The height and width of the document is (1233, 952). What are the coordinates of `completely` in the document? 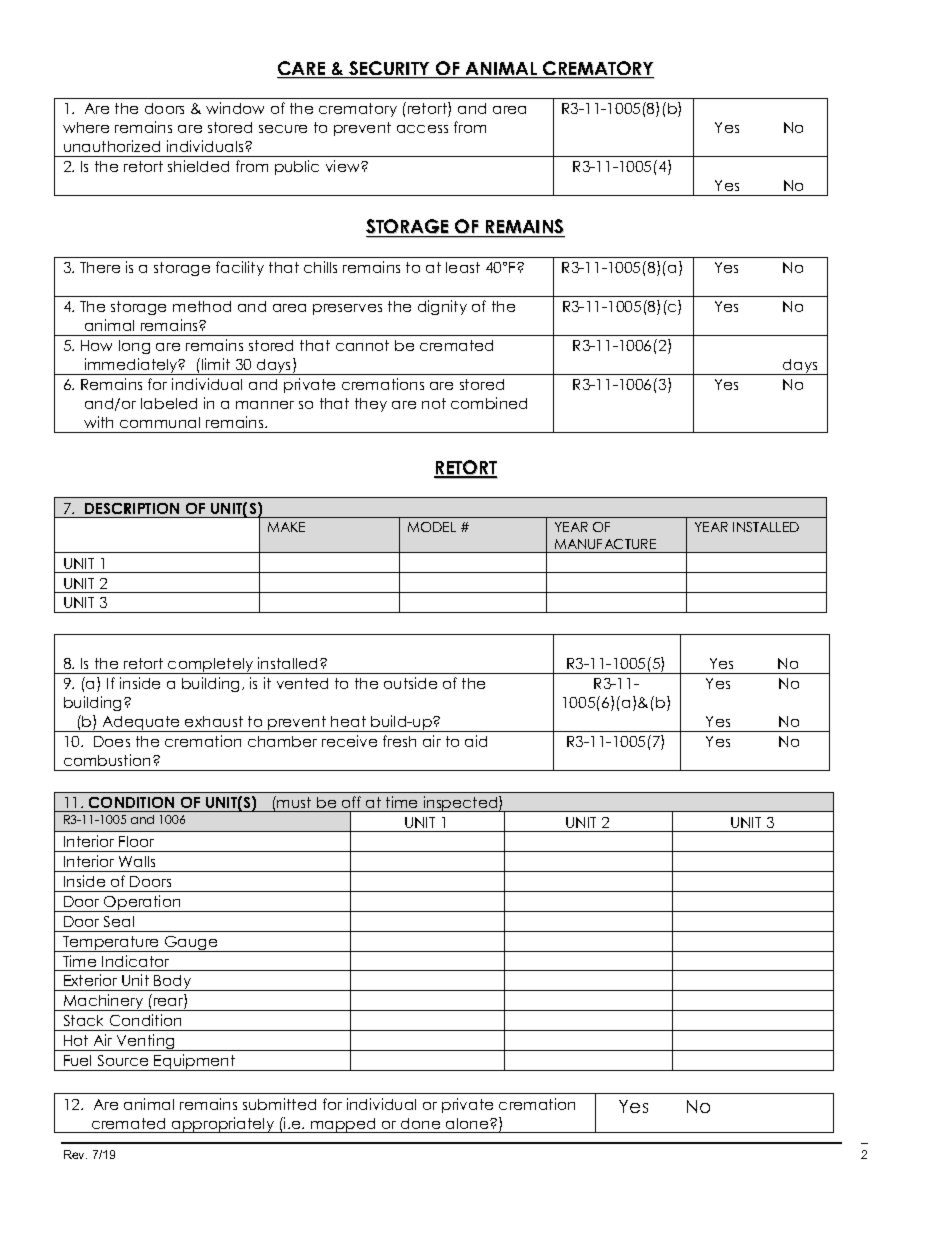 It's located at (211, 666).
